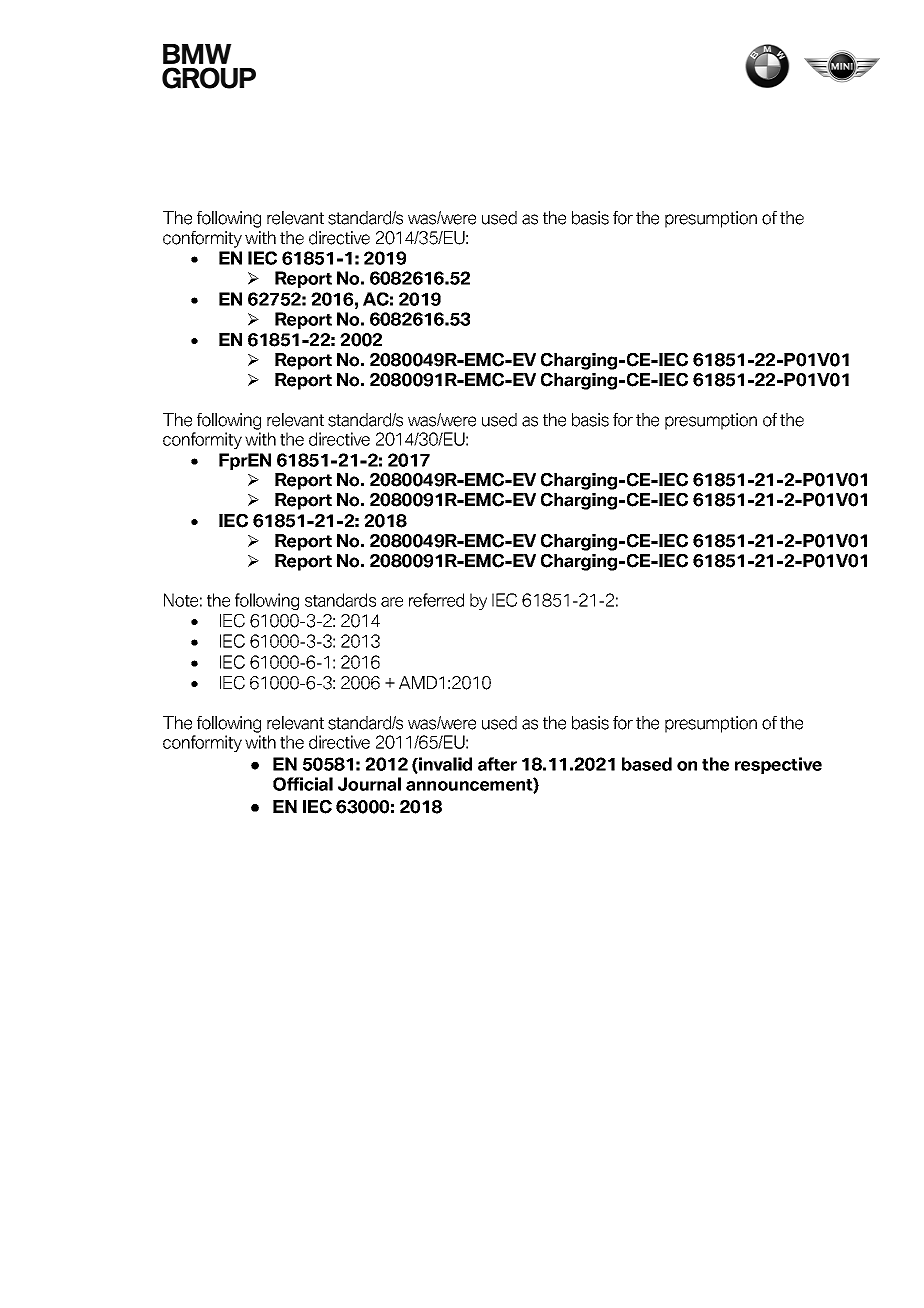 This document has height=1308, width=924. Describe the element at coordinates (647, 764) in the document. I see `based` at that location.
